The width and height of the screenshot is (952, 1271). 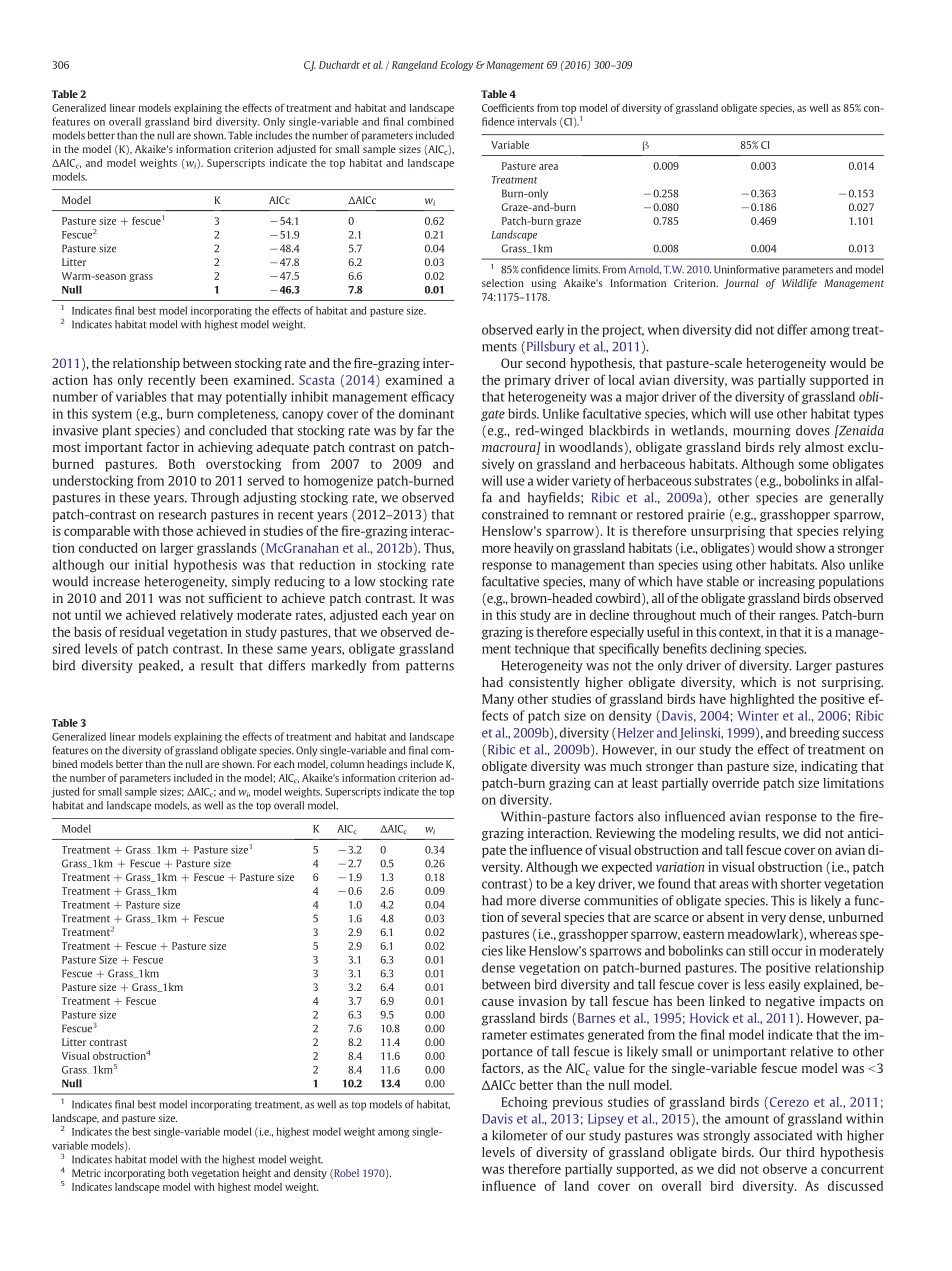 I want to click on kilometer, so click(x=519, y=1135).
